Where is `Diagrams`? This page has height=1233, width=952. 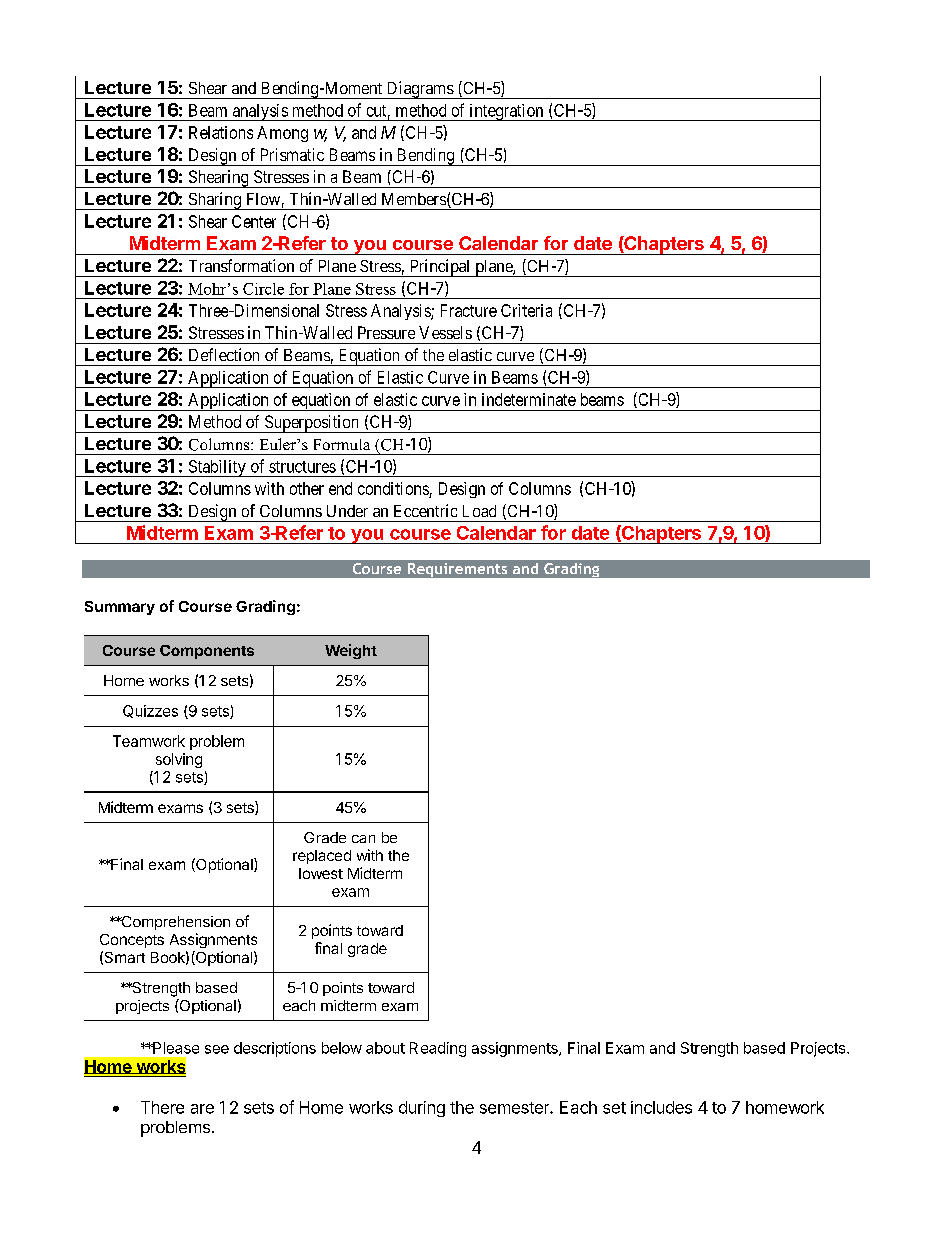 Diagrams is located at coordinates (419, 90).
